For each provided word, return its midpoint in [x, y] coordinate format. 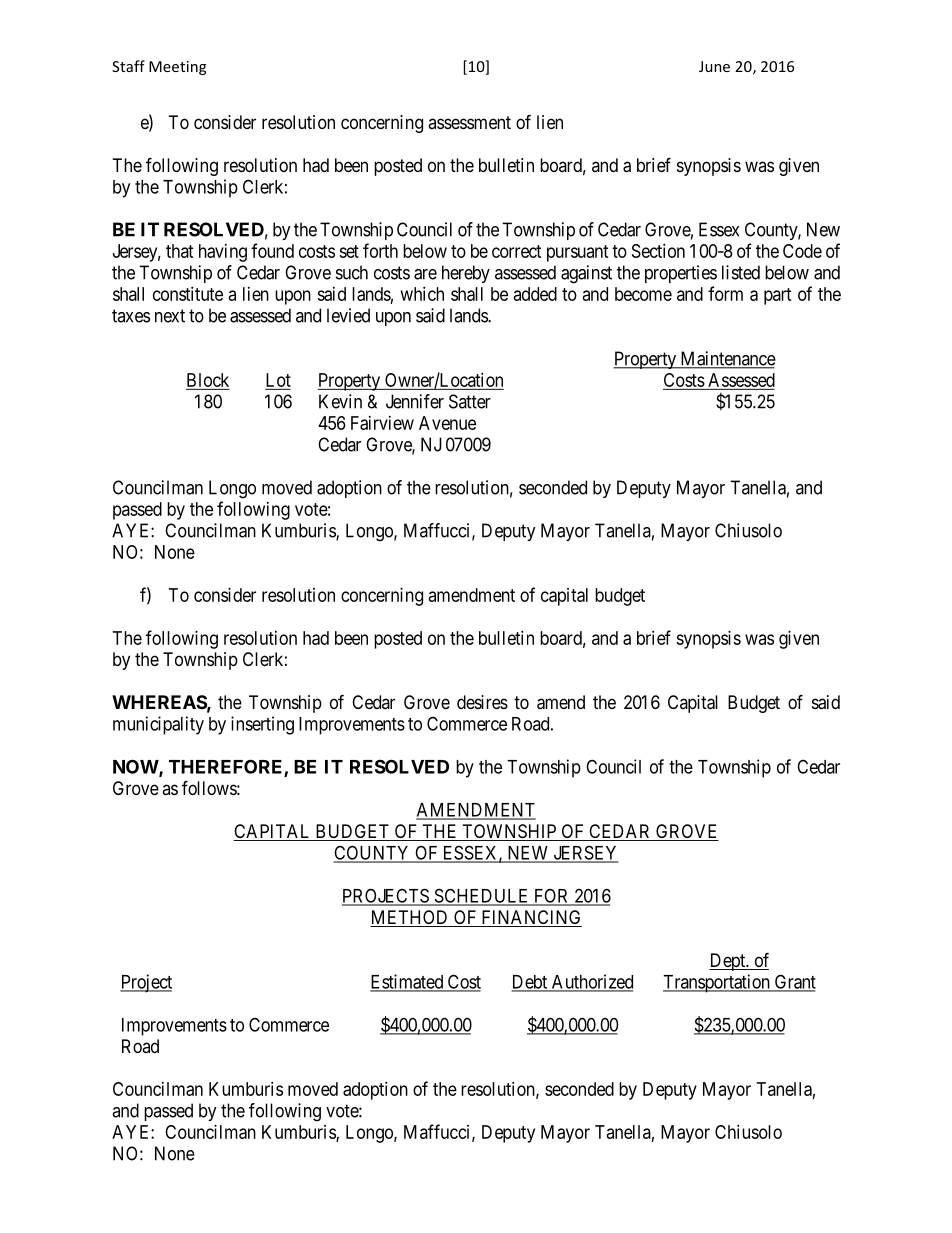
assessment [469, 122]
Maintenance [727, 359]
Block [208, 380]
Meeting [177, 68]
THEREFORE [227, 767]
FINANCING [530, 918]
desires [482, 702]
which [422, 294]
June [714, 66]
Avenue [447, 423]
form [725, 293]
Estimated [408, 982]
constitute [188, 294]
